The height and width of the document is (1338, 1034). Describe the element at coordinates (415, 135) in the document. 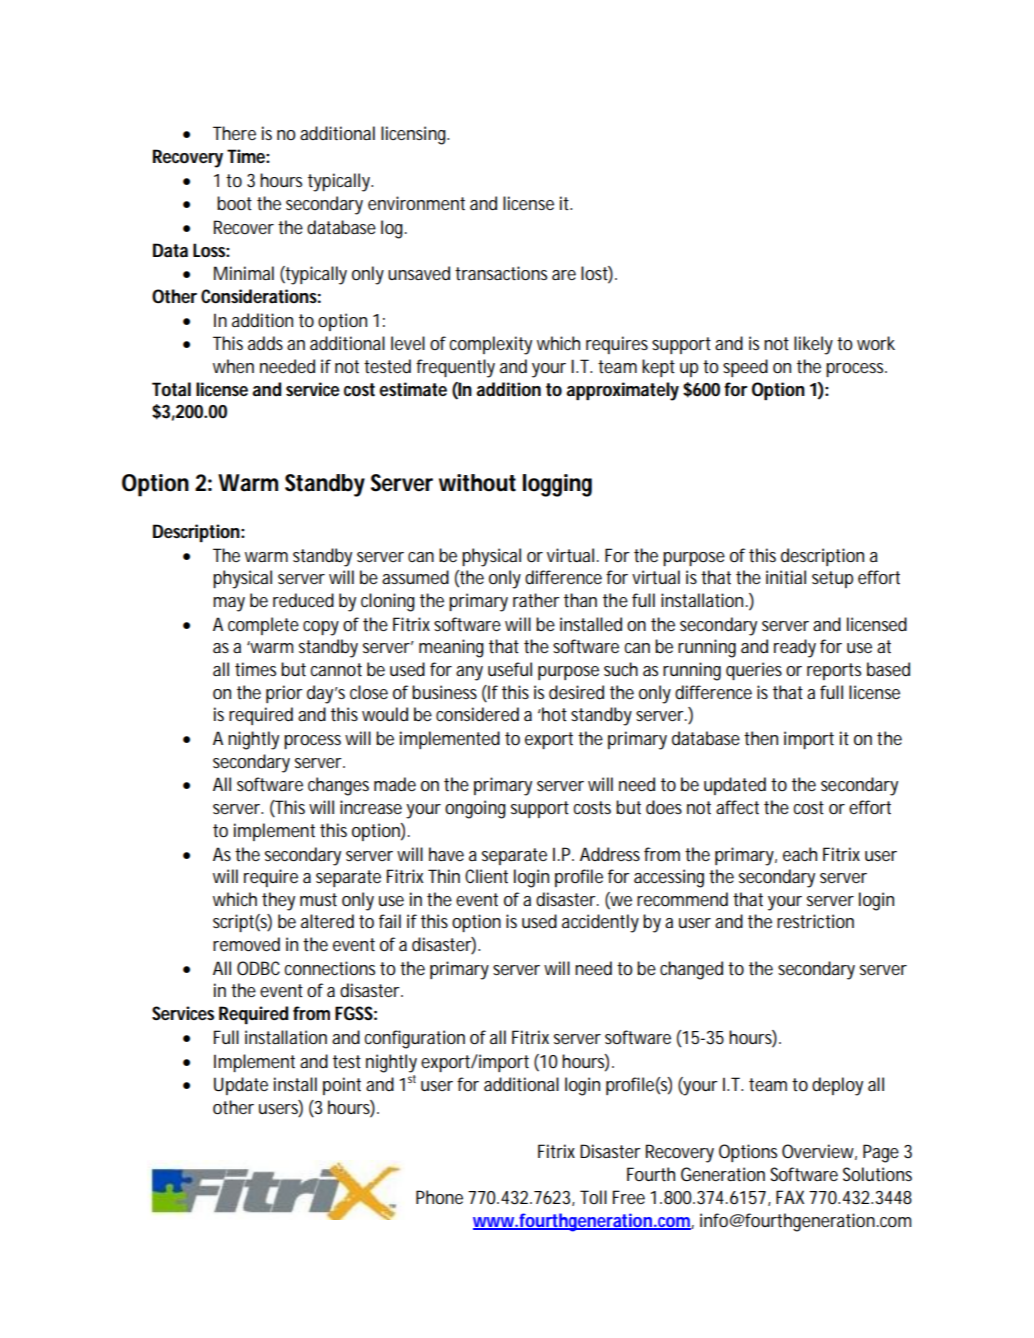

I see `licensing` at that location.
